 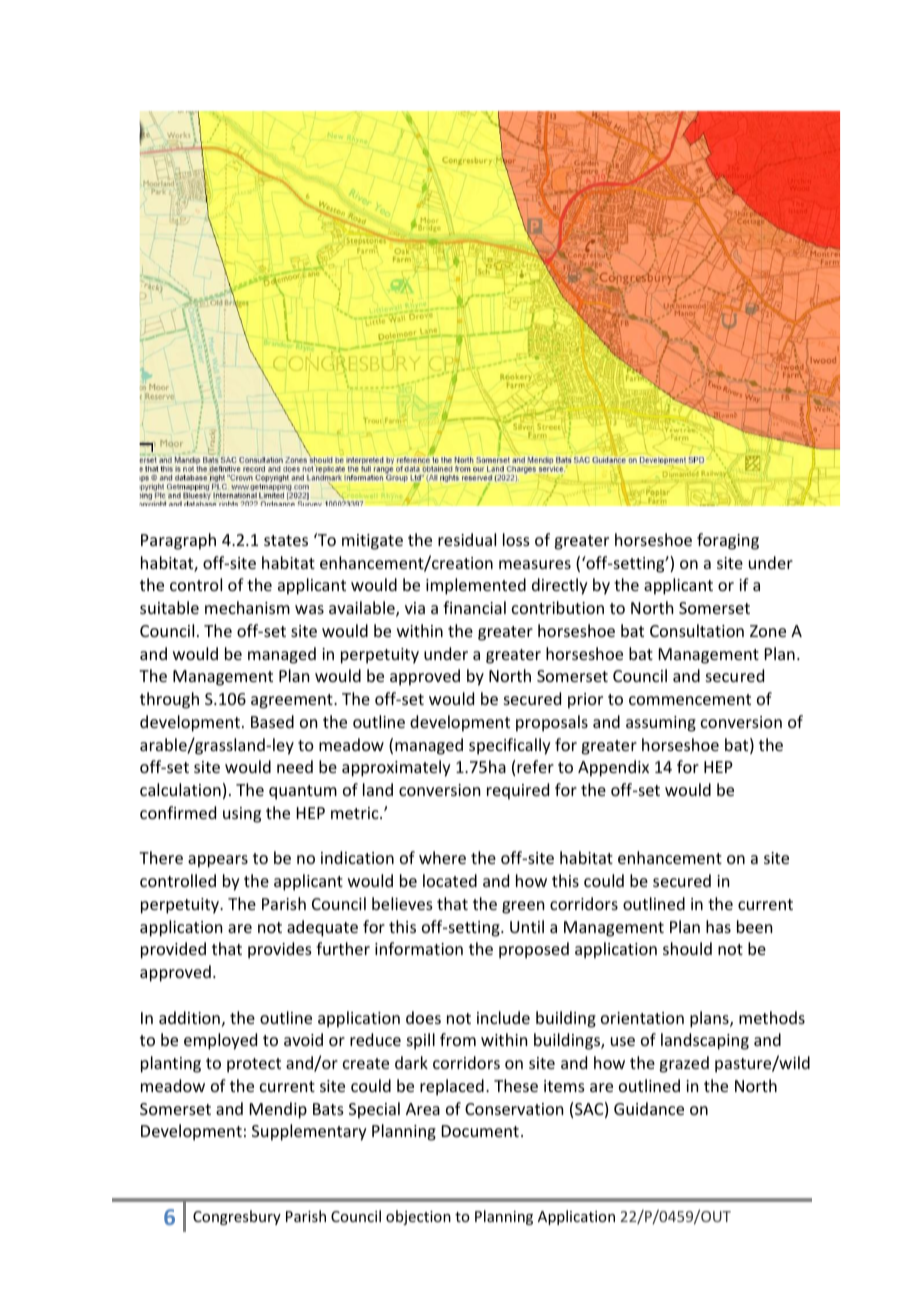 What do you see at coordinates (684, 1064) in the image?
I see `grazed` at bounding box center [684, 1064].
